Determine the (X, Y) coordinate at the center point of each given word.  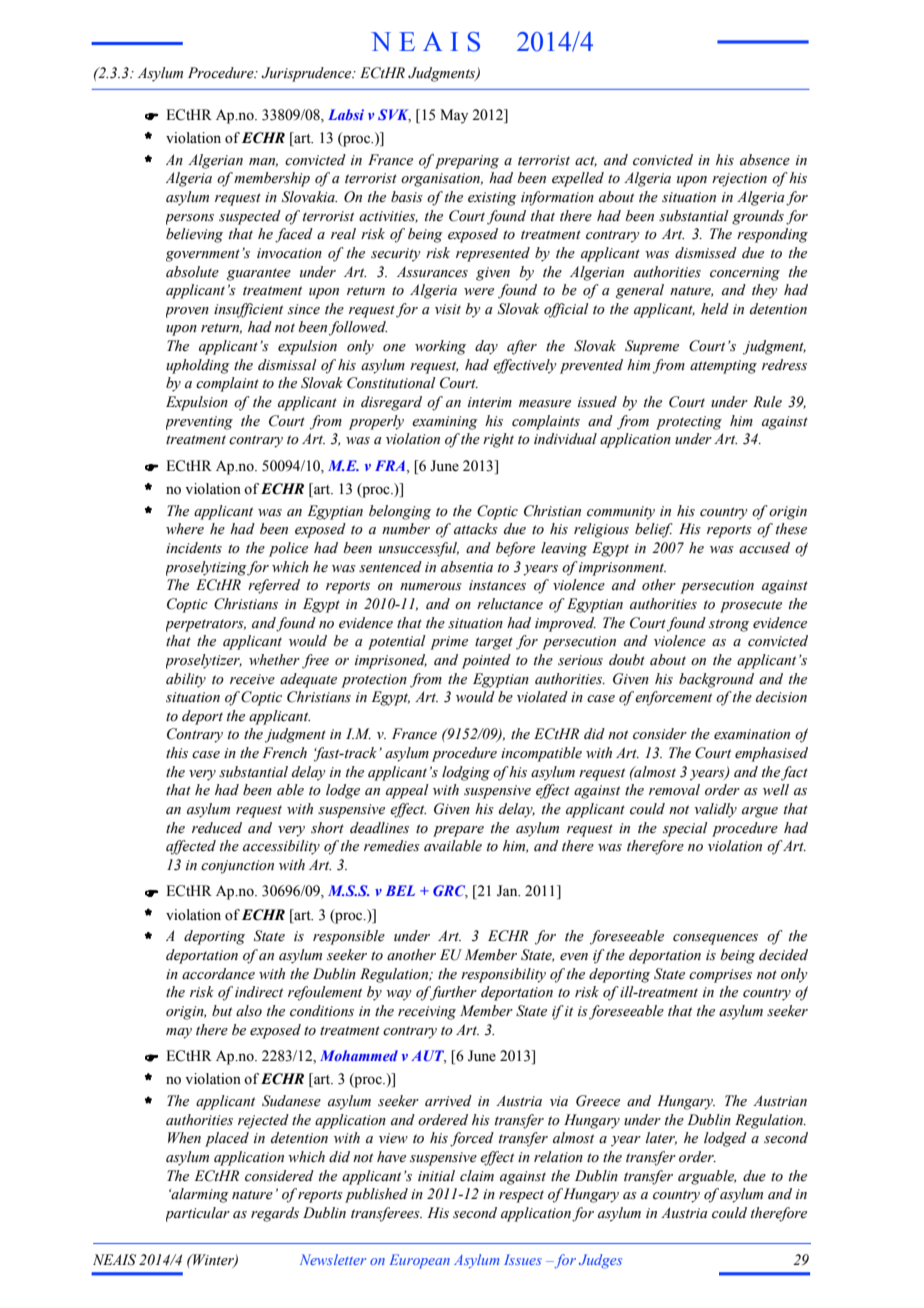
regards (275, 1214)
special (685, 829)
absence (765, 160)
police (288, 549)
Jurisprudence (307, 74)
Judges (600, 1261)
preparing (467, 162)
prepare (458, 831)
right (498, 440)
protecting (689, 423)
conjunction (237, 867)
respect (521, 1196)
